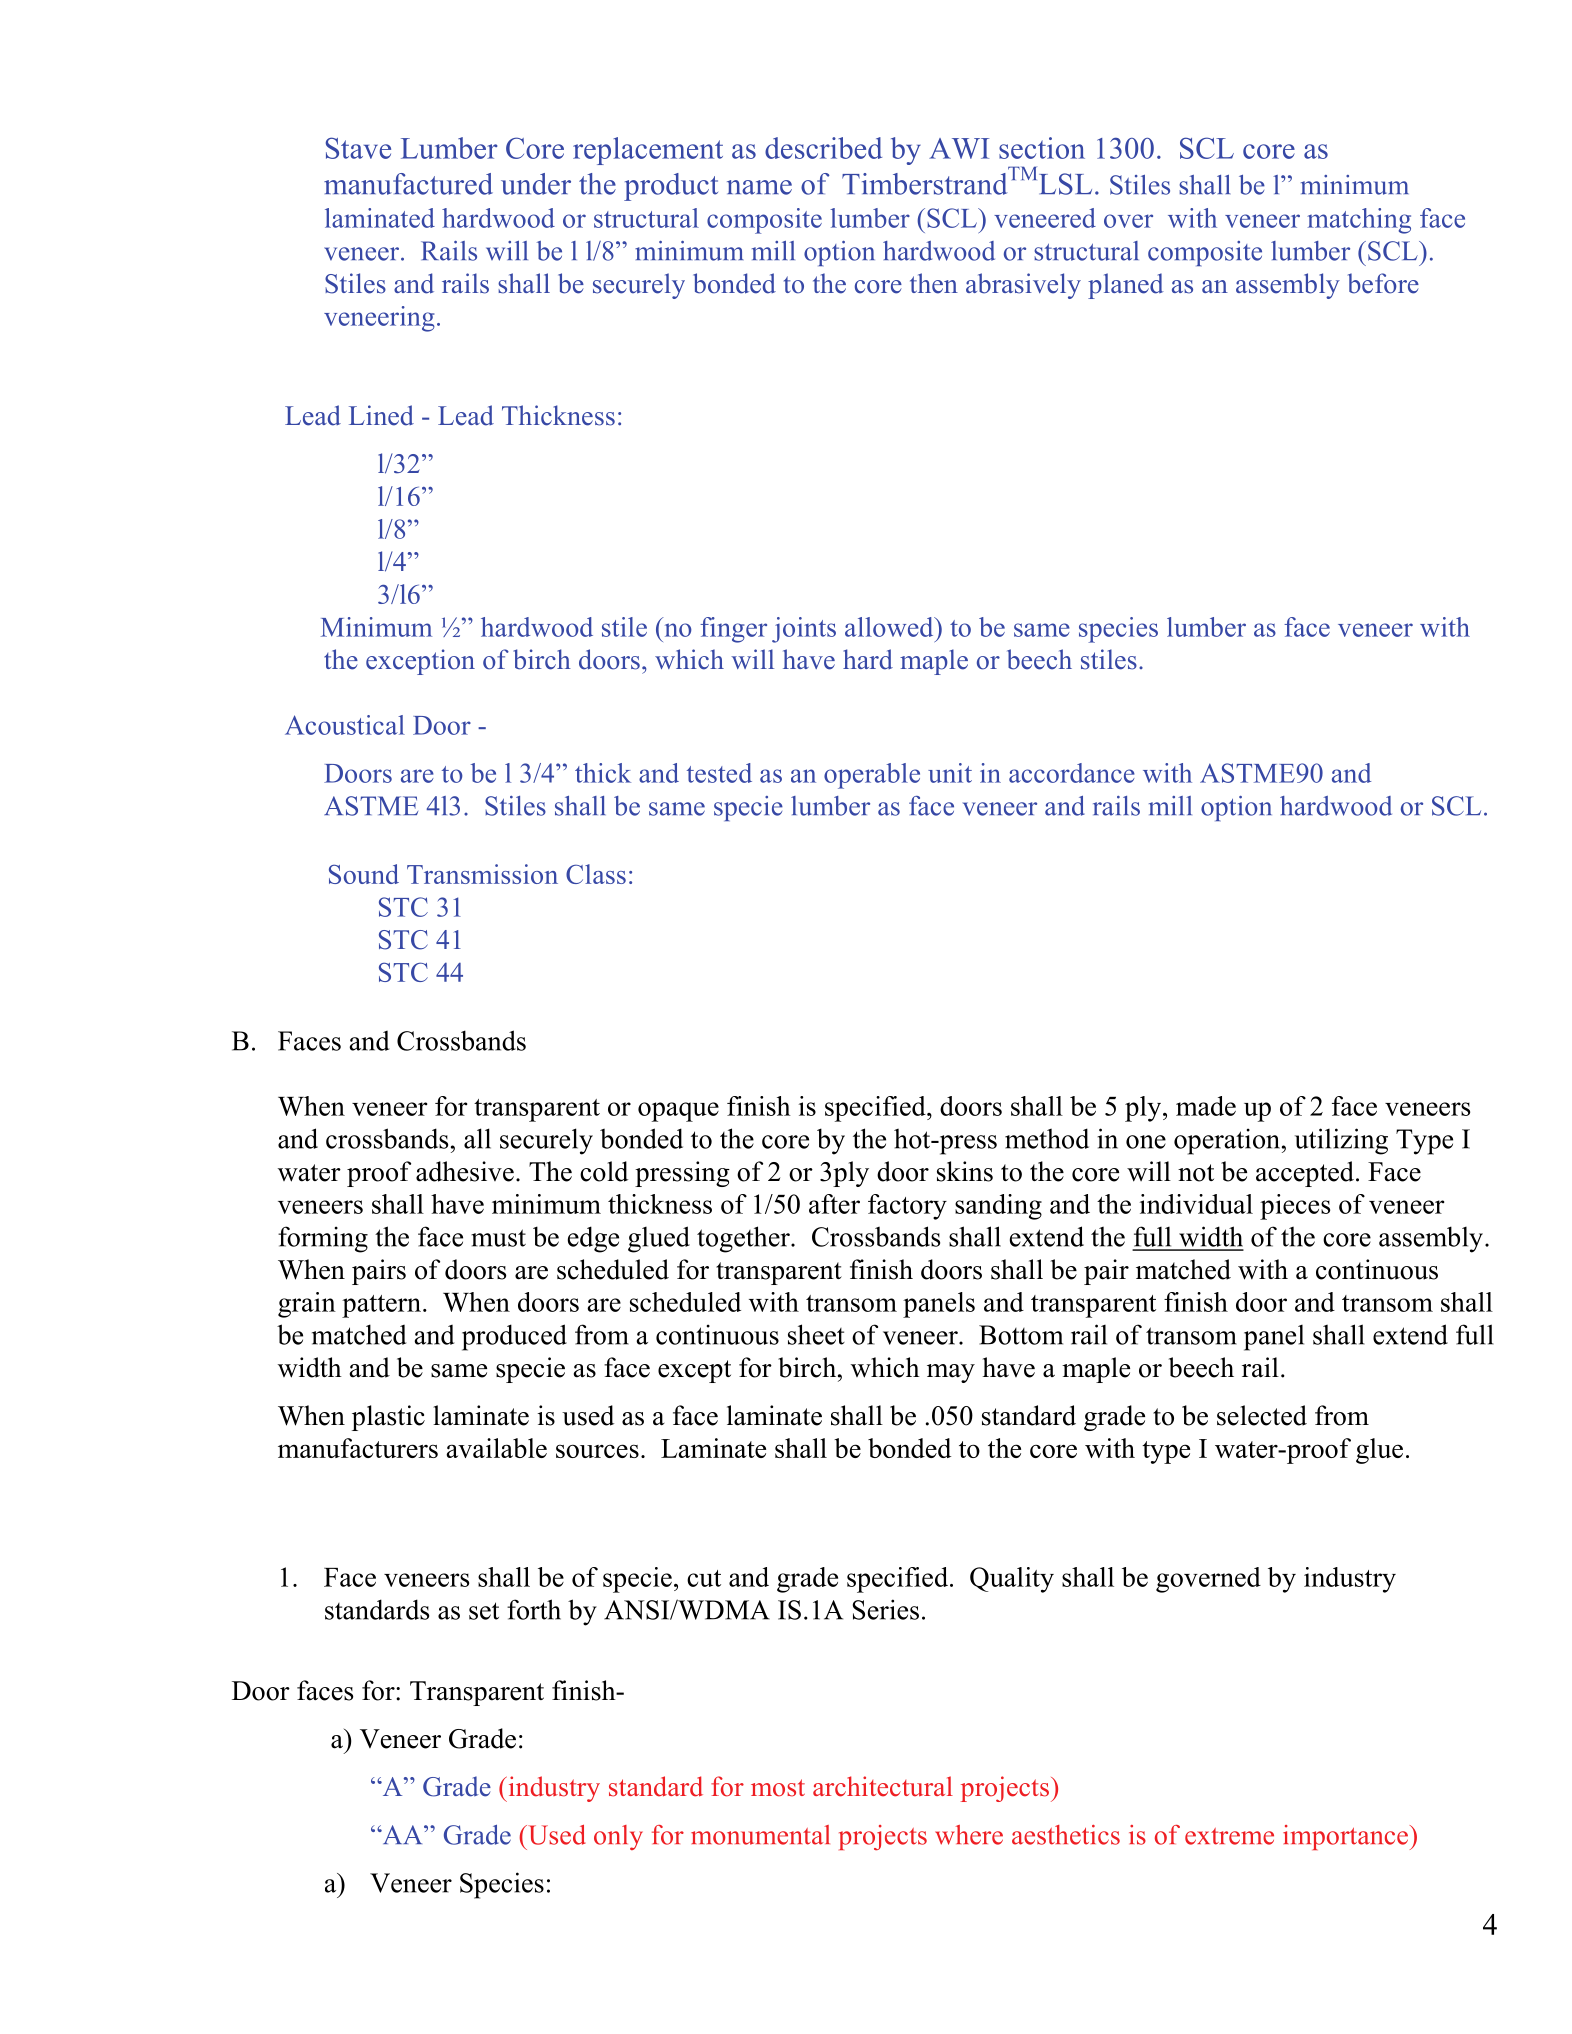 The width and height of the image is (1572, 2034). I want to click on matching, so click(1359, 221).
